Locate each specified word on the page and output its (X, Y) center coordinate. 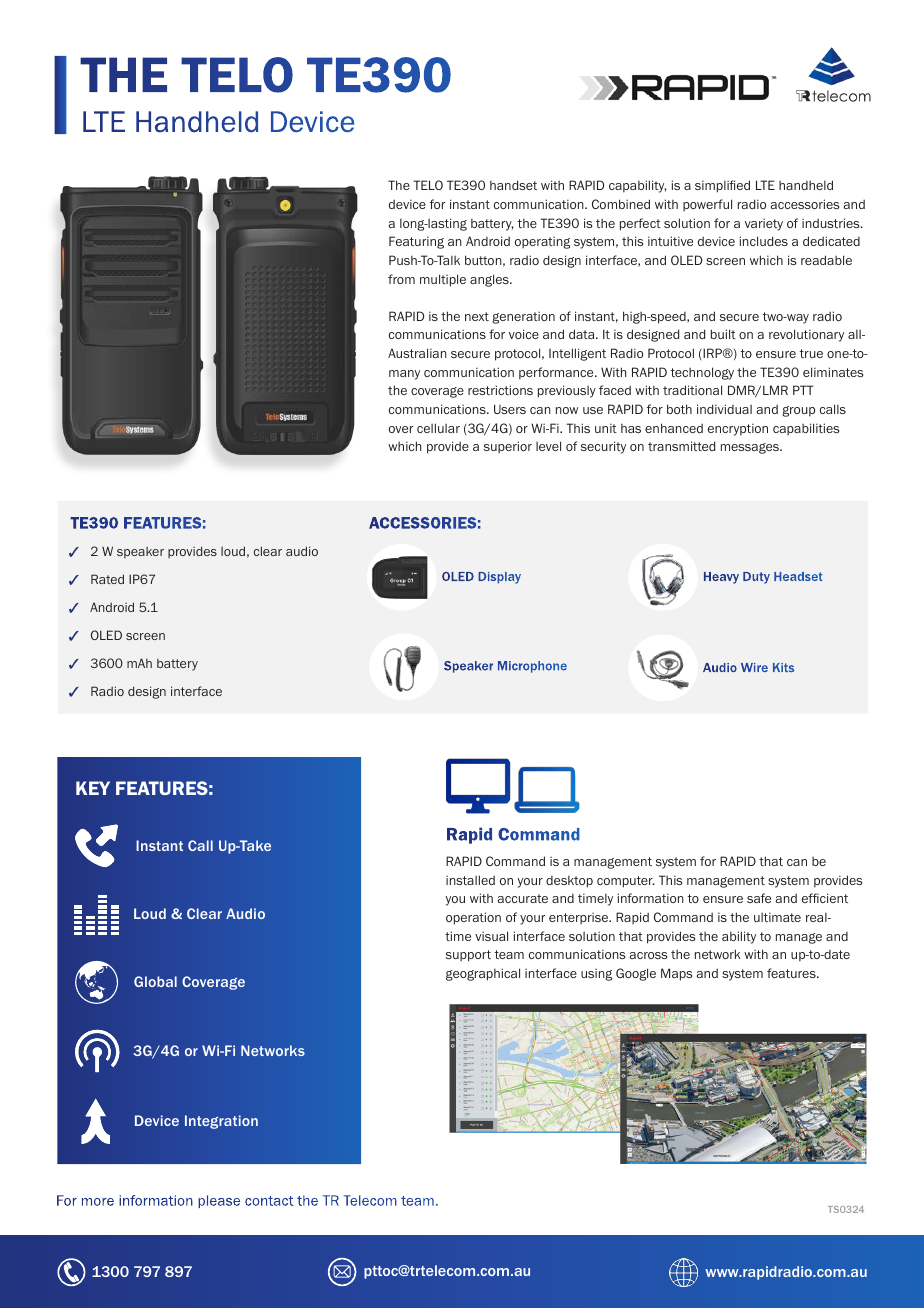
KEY (93, 788)
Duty (756, 578)
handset (513, 185)
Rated (107, 579)
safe (759, 898)
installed (470, 880)
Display (499, 578)
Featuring (416, 242)
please (219, 1201)
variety (764, 225)
